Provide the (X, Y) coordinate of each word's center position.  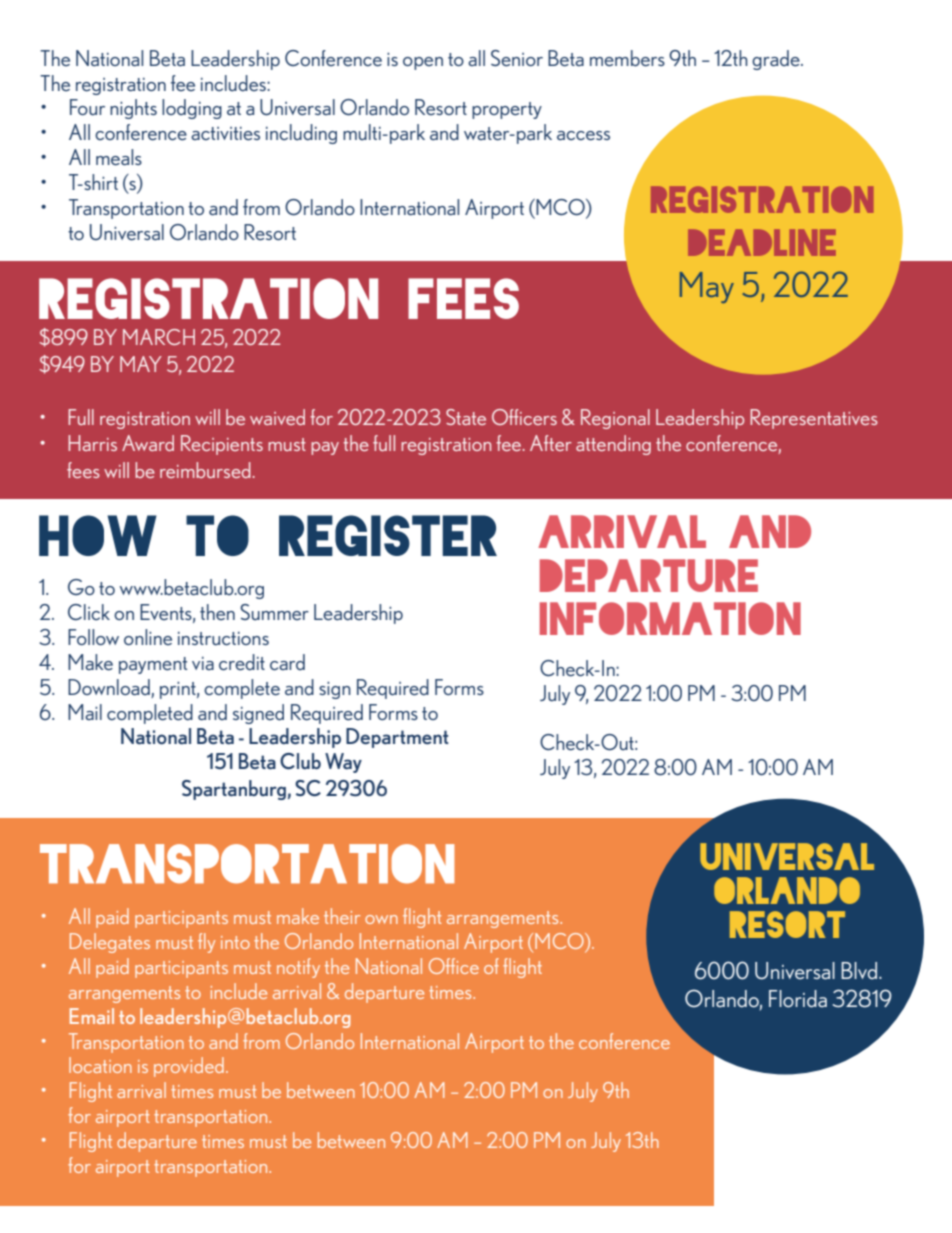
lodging (192, 109)
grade (777, 60)
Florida (798, 999)
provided (189, 1067)
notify (298, 968)
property (507, 110)
